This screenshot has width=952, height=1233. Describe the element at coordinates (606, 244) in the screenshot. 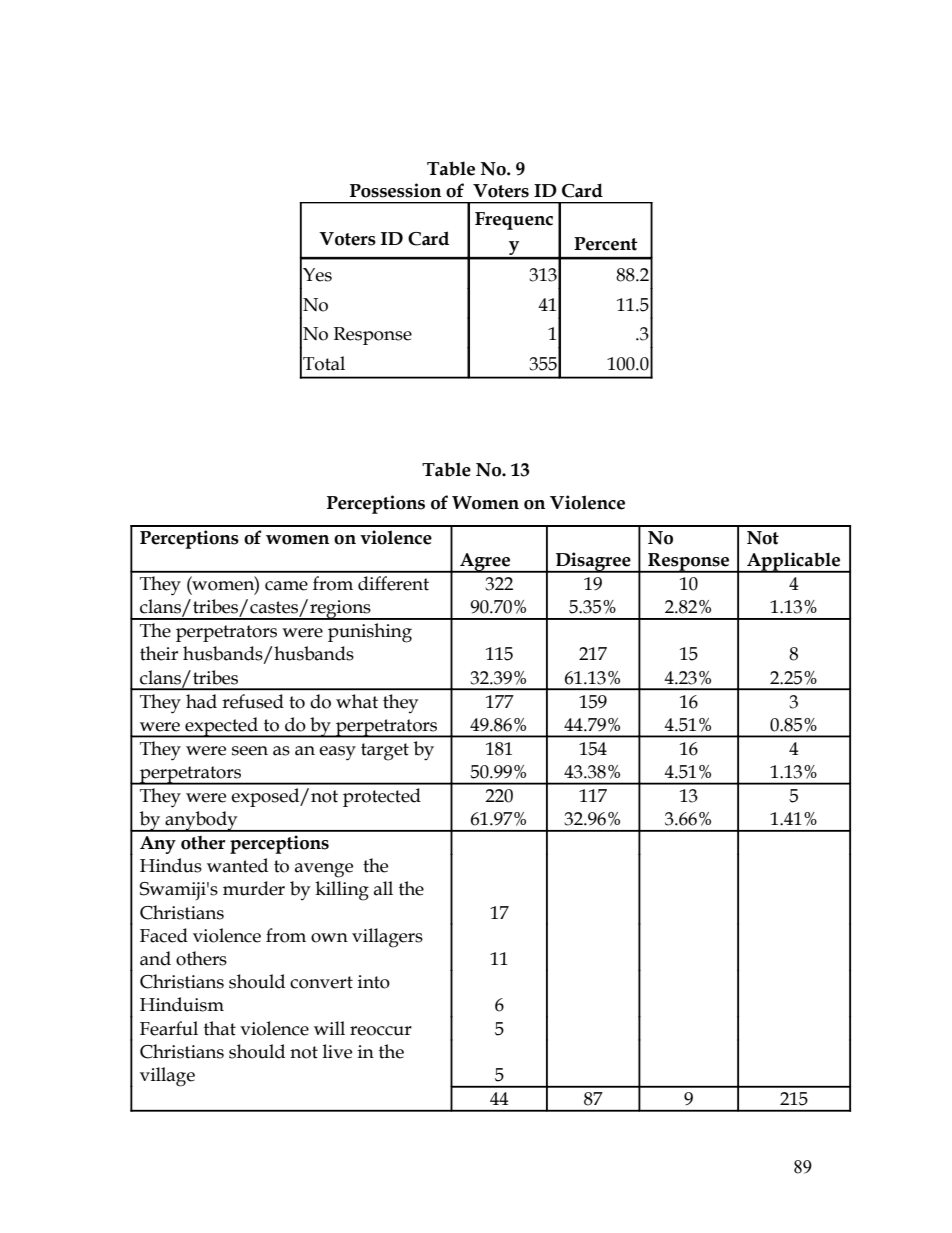

I see `Percent` at that location.
